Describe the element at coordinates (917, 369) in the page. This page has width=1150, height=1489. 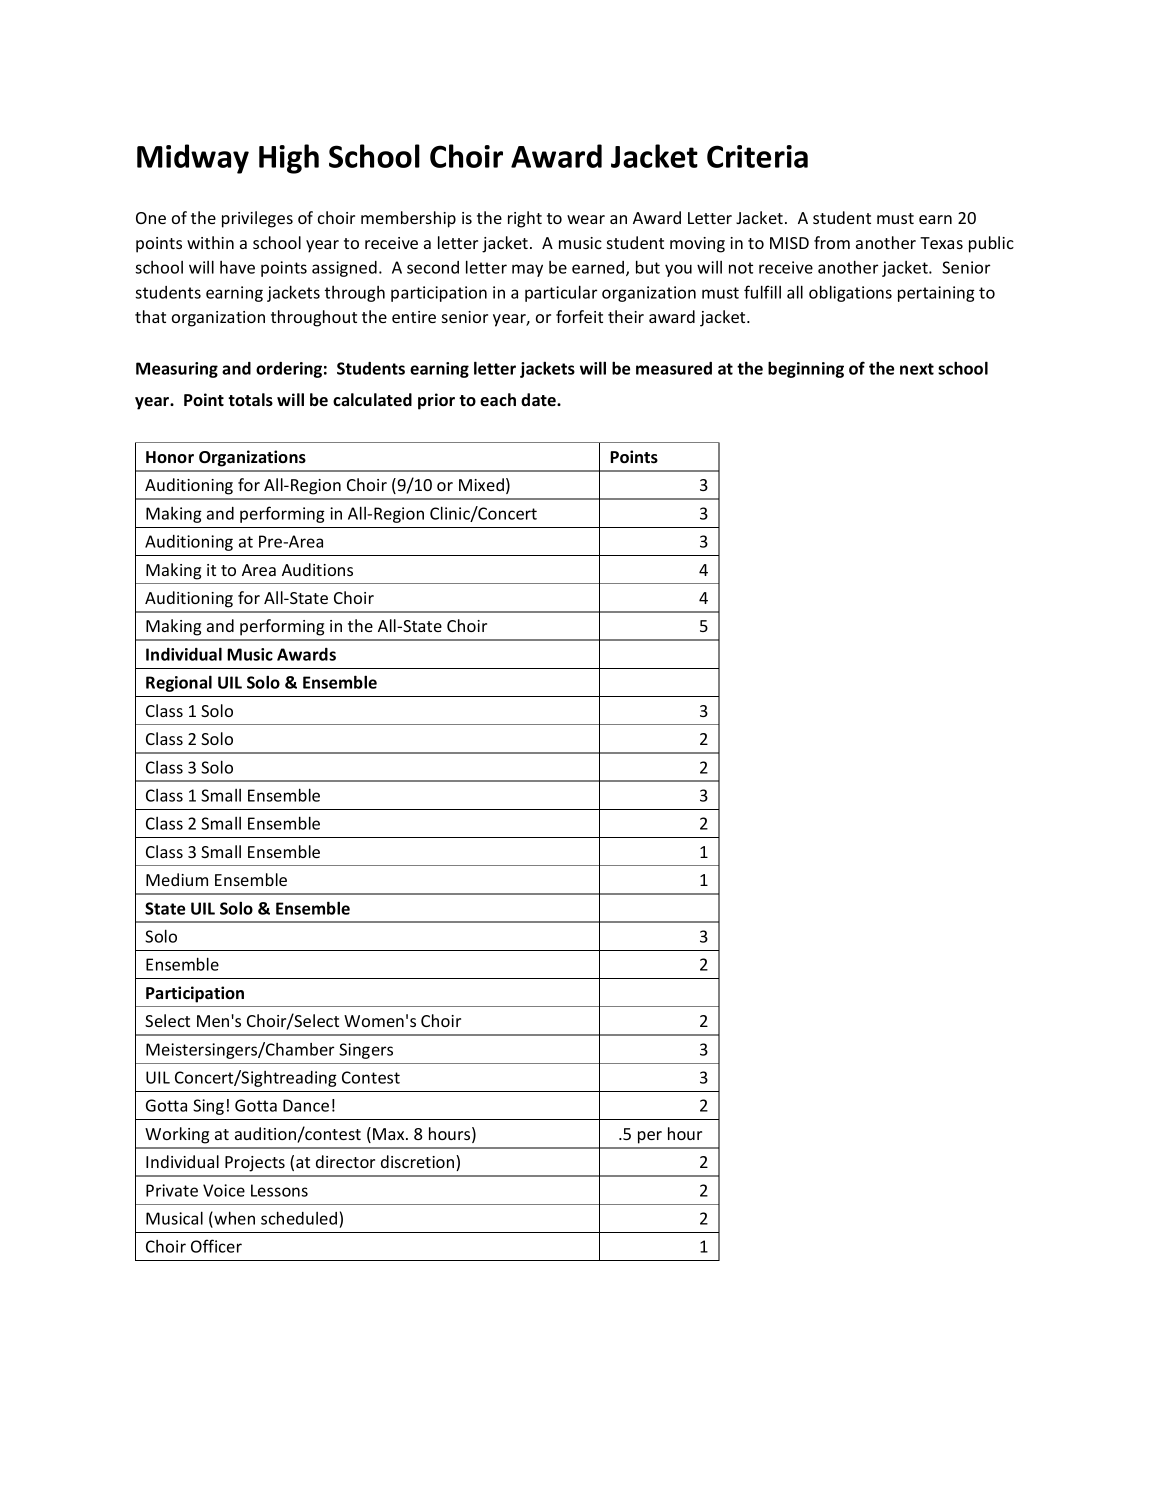
I see `next` at that location.
